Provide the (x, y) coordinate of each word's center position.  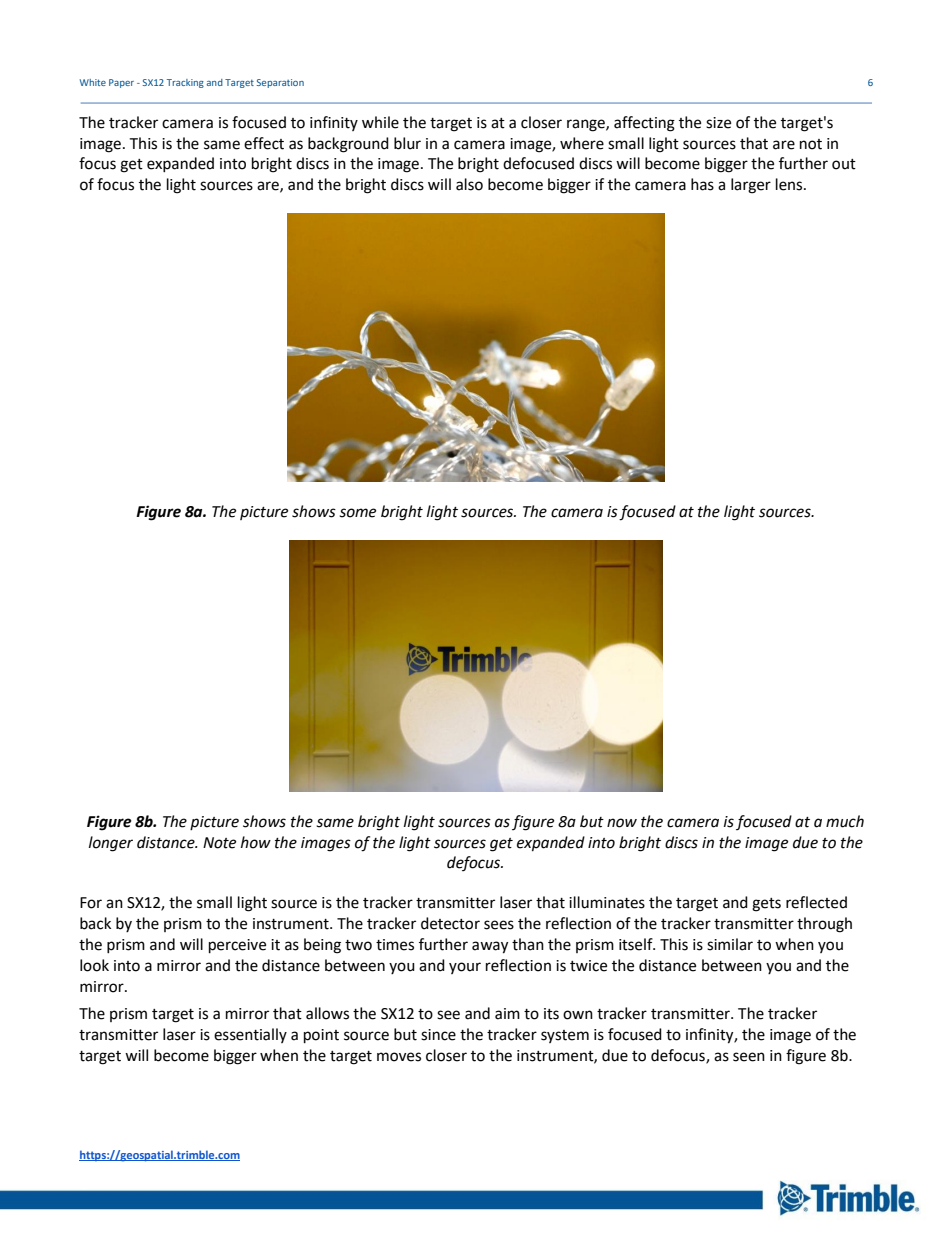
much (845, 821)
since (438, 1035)
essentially (250, 1035)
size (718, 123)
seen (749, 1057)
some (357, 513)
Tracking (185, 83)
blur (407, 143)
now (622, 823)
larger (751, 186)
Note (219, 843)
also (469, 184)
